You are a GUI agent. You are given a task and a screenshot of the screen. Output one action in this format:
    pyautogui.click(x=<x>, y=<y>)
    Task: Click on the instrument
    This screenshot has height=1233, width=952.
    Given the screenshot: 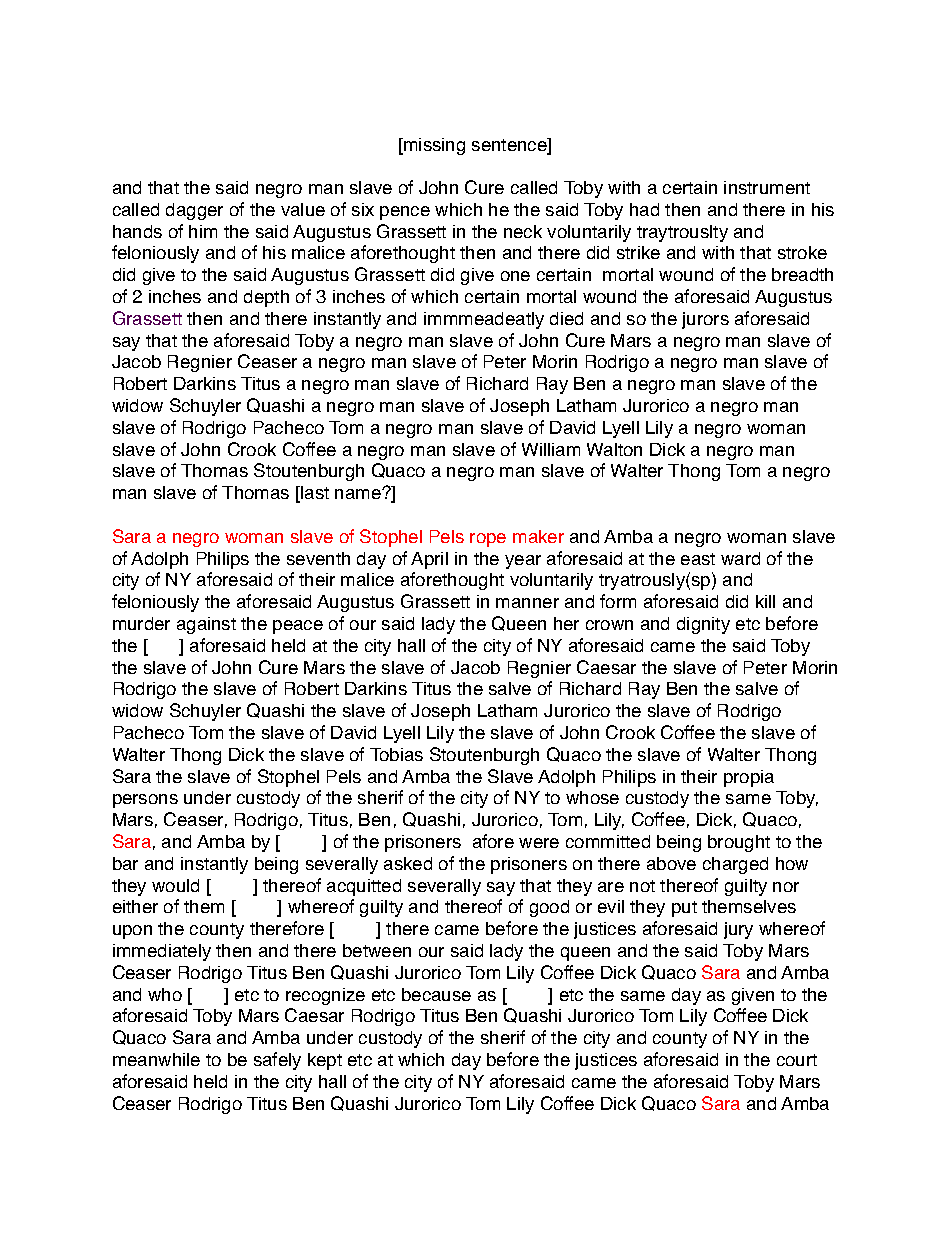 What is the action you would take?
    pyautogui.click(x=767, y=187)
